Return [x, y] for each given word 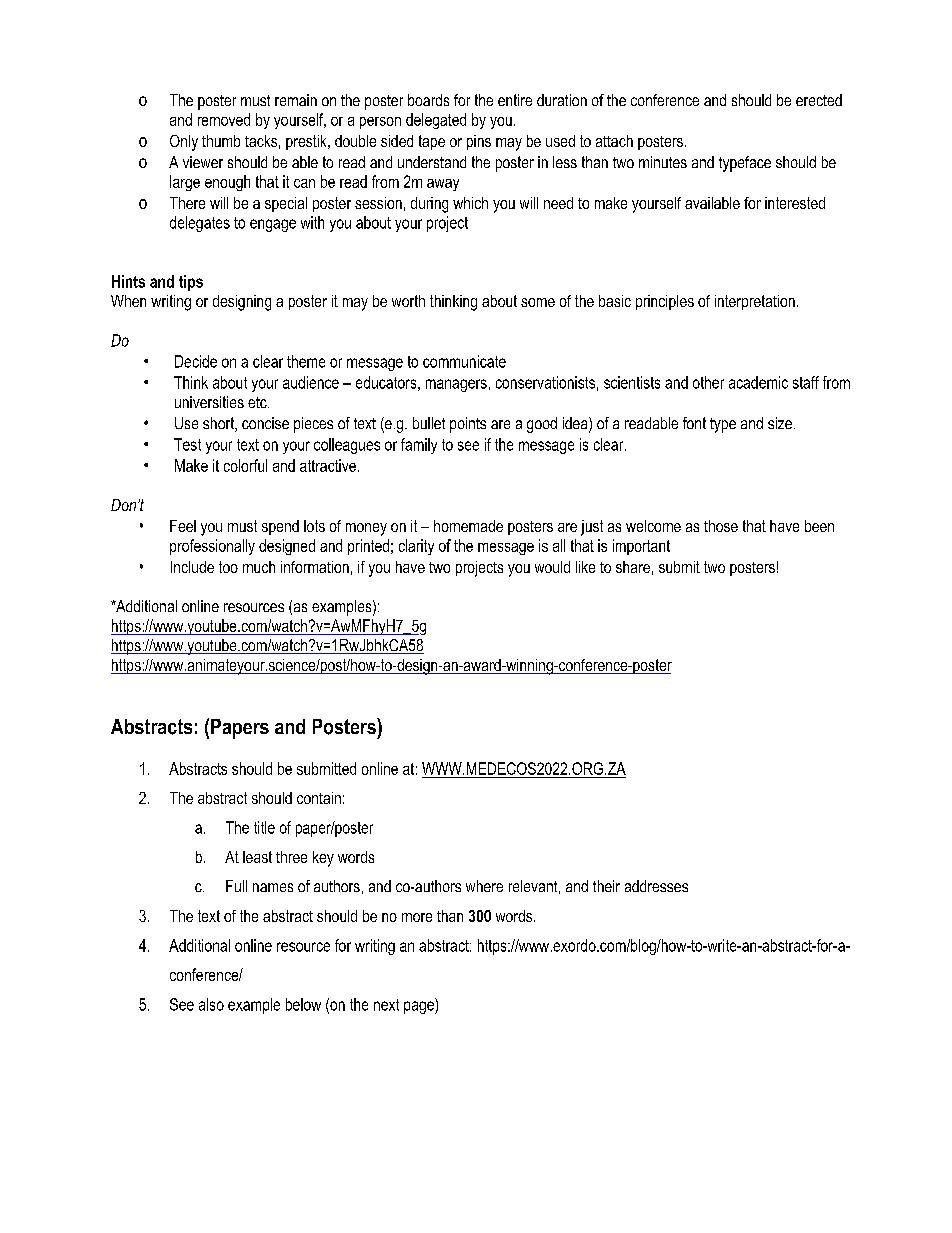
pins [479, 142]
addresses [656, 886]
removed [224, 119]
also [211, 1004]
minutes [663, 162]
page [420, 1007]
